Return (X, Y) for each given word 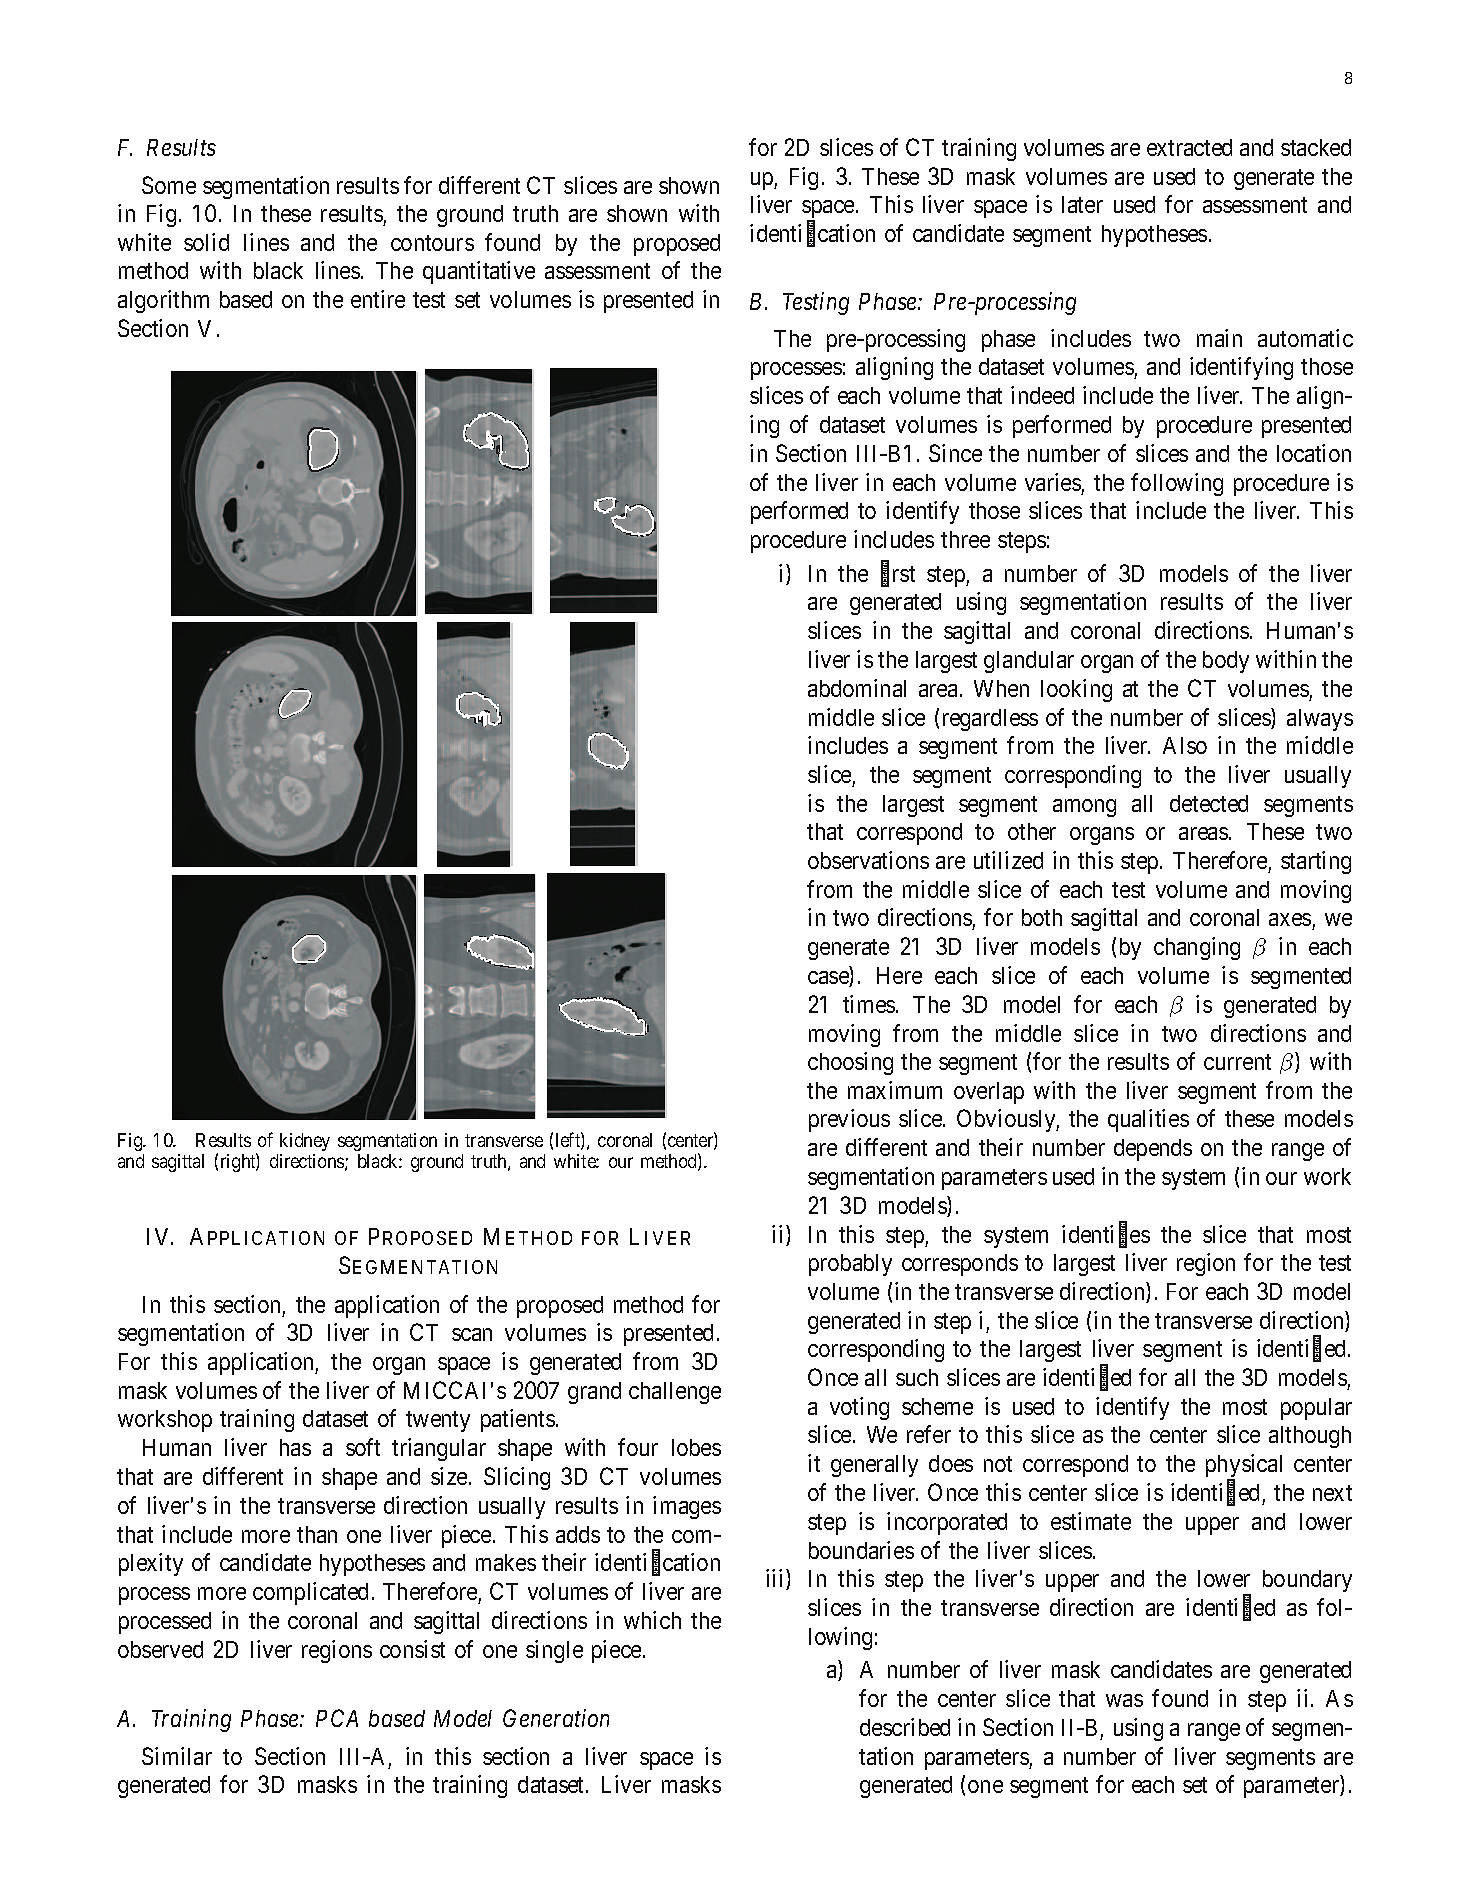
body (1226, 662)
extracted (1189, 147)
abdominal (857, 688)
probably (850, 1265)
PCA (337, 1718)
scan (472, 1334)
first (898, 574)
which (652, 1620)
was (1124, 1700)
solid (206, 242)
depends (1153, 1150)
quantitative (479, 272)
